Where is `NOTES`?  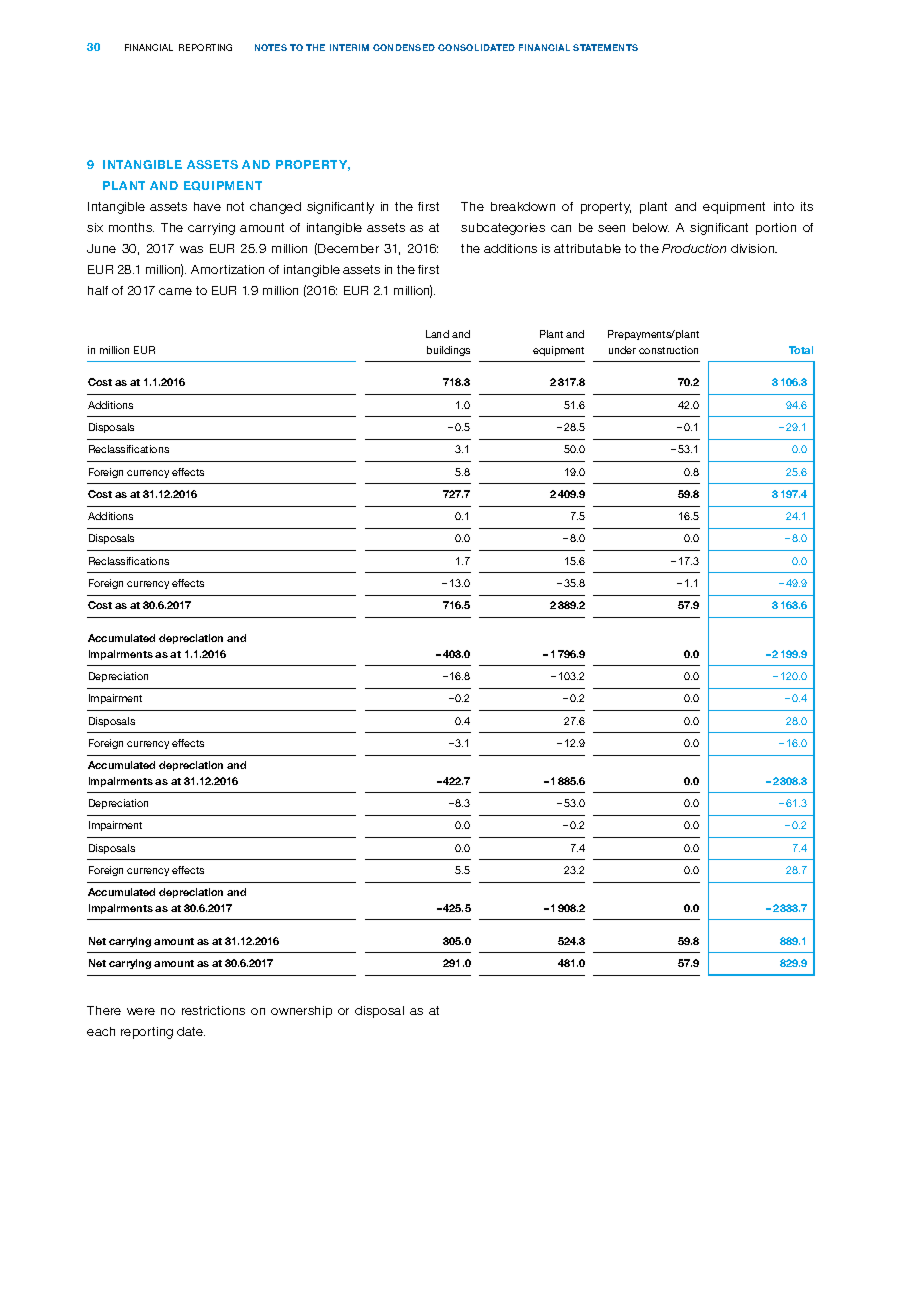 NOTES is located at coordinates (271, 47).
